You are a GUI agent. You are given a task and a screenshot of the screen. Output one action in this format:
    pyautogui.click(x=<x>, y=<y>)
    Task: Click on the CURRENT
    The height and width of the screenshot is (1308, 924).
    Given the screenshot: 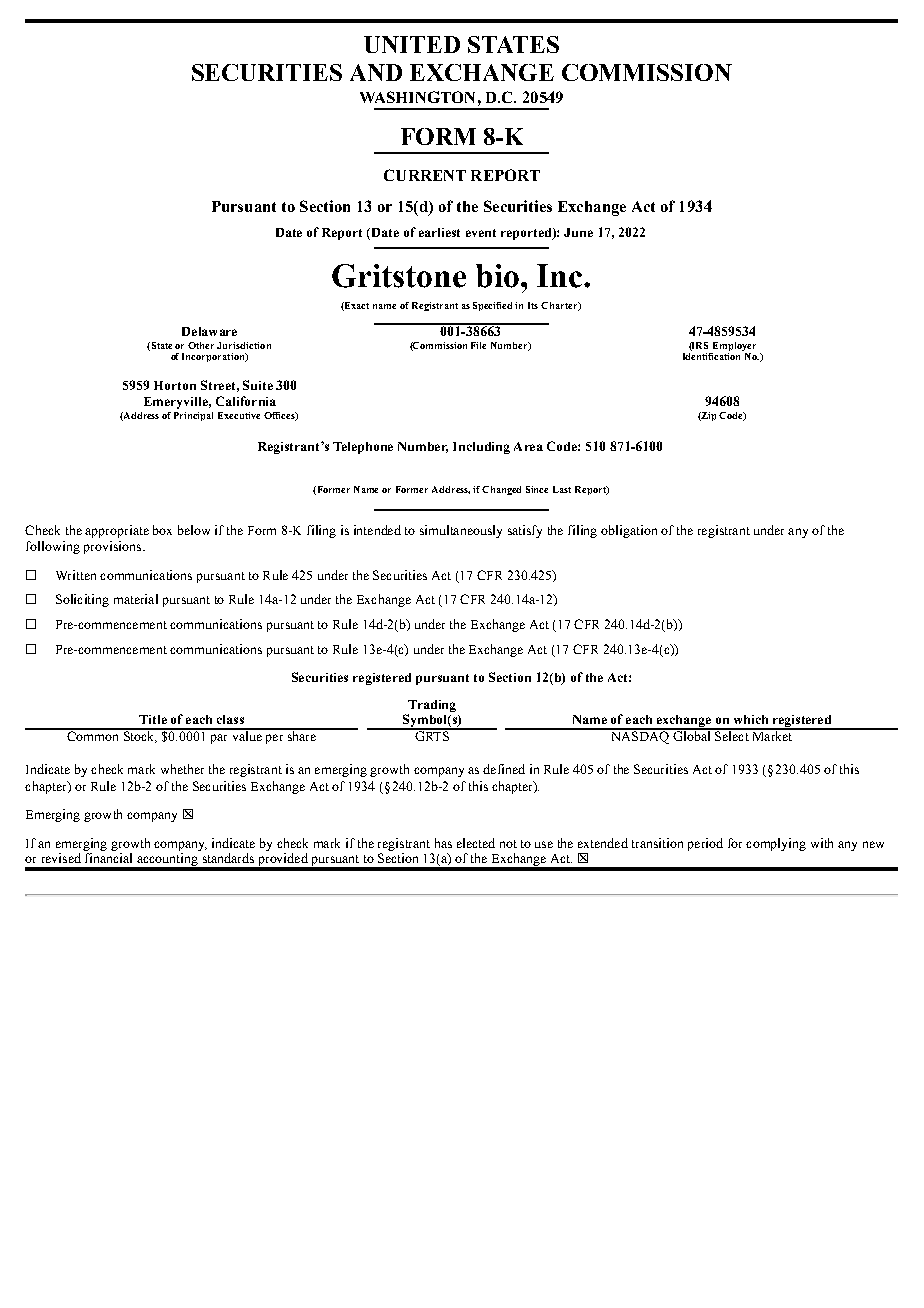 What is the action you would take?
    pyautogui.click(x=425, y=175)
